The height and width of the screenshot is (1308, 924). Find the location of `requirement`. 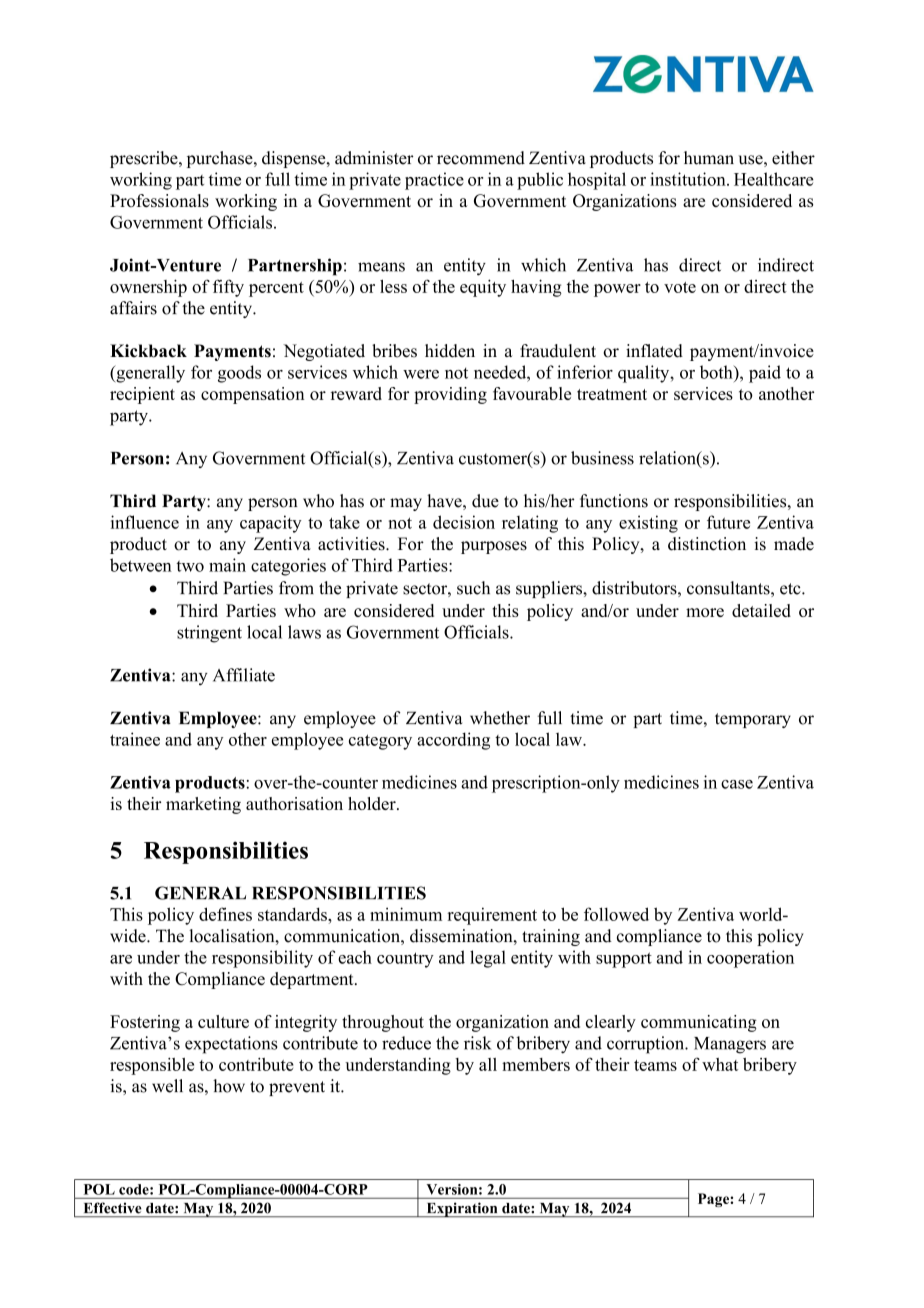

requirement is located at coordinates (492, 916).
